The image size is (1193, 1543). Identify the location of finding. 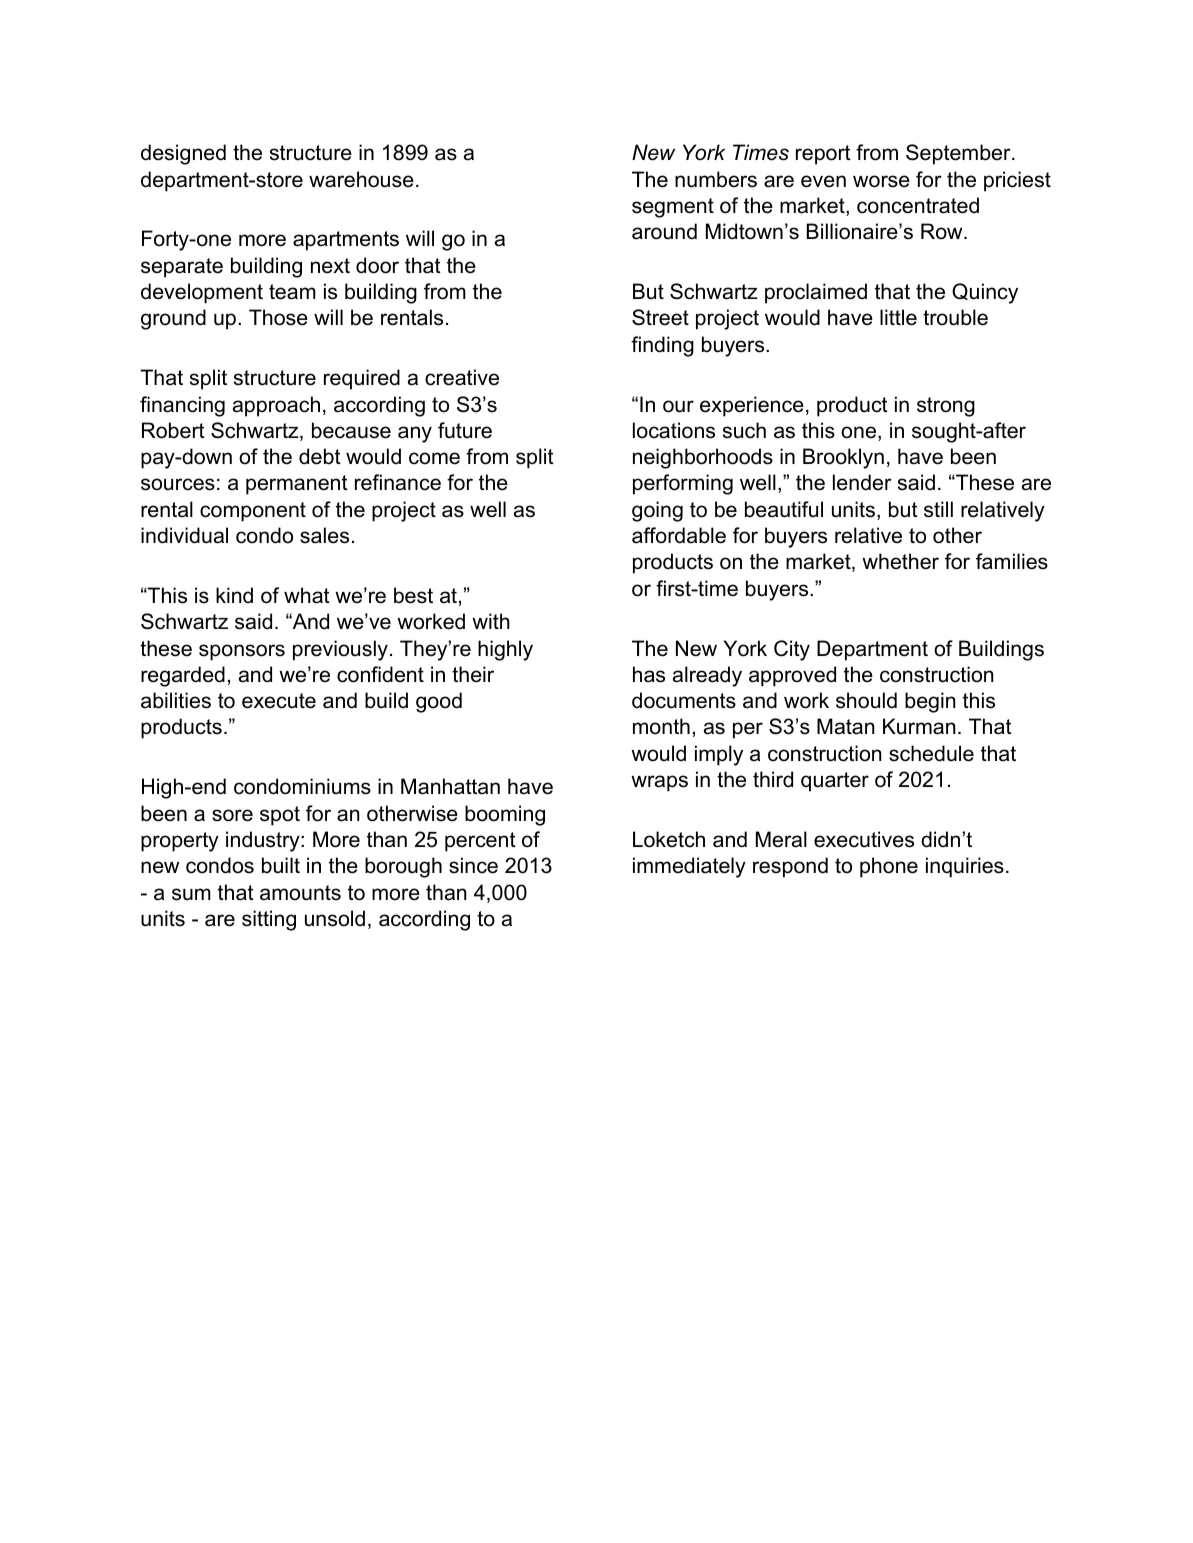
(662, 346).
